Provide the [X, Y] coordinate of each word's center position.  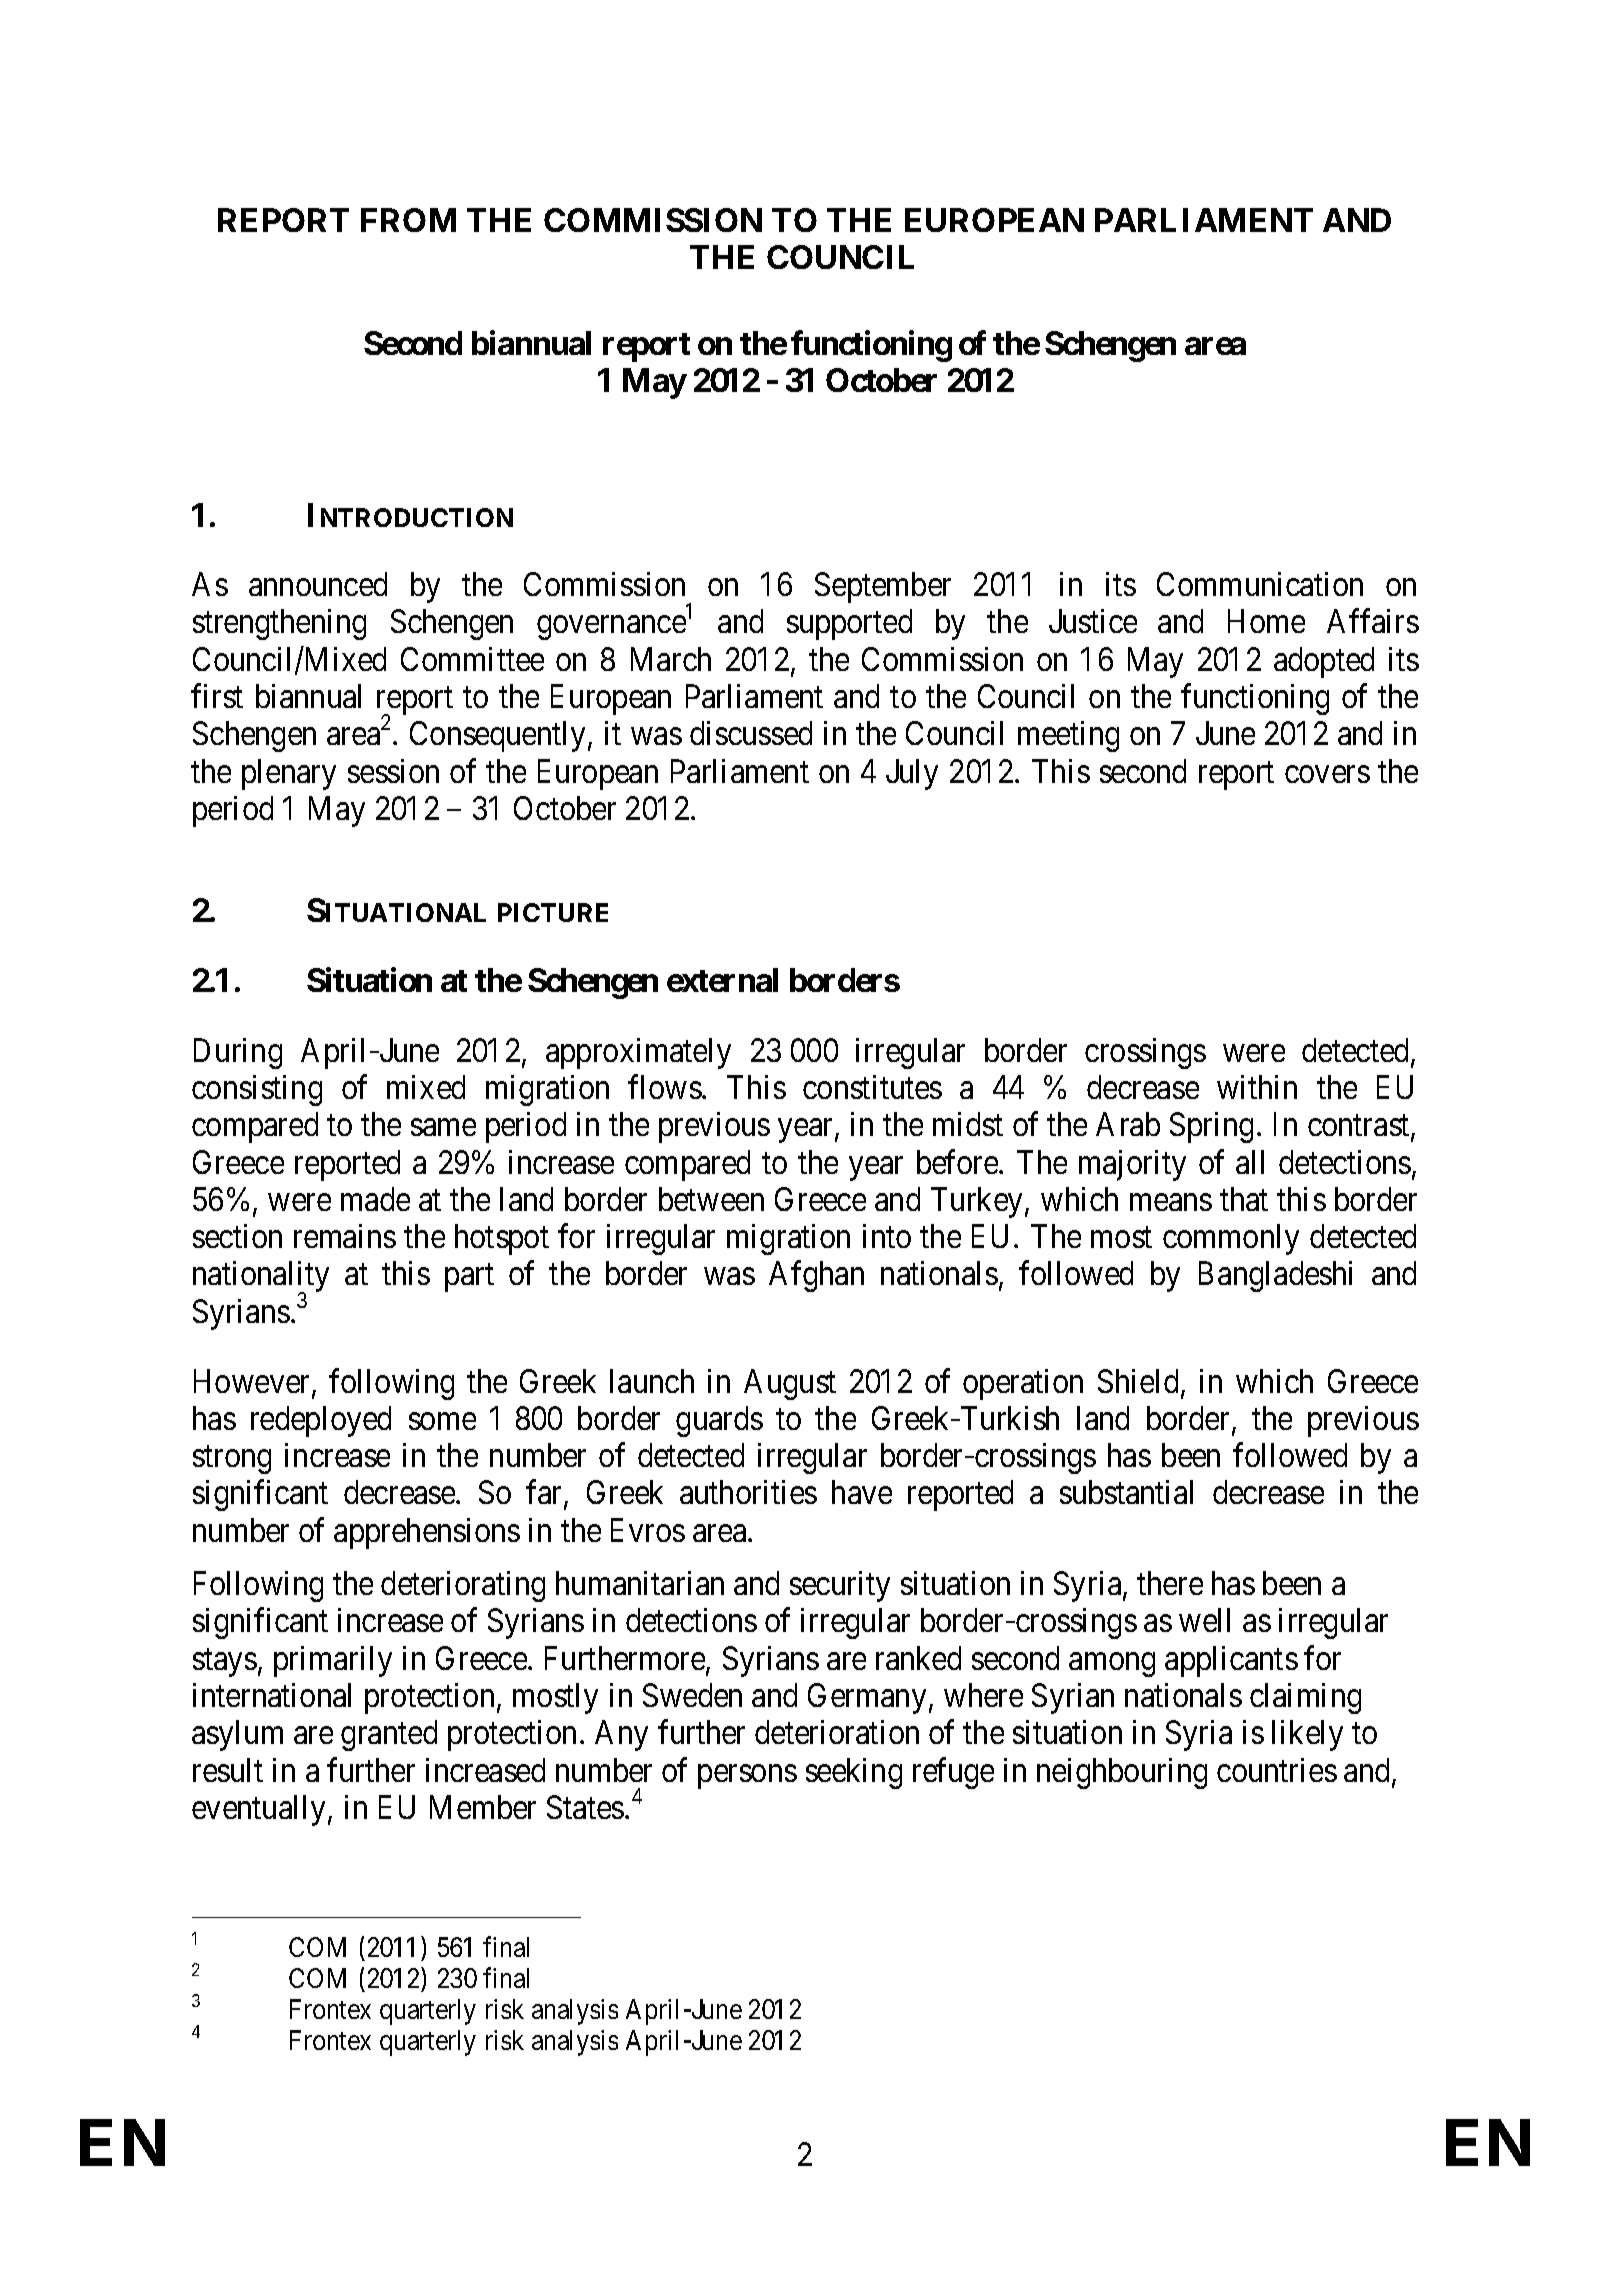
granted [389, 1735]
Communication [1260, 584]
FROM [408, 220]
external [722, 980]
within [1257, 1087]
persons [747, 1777]
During [238, 1053]
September [883, 587]
